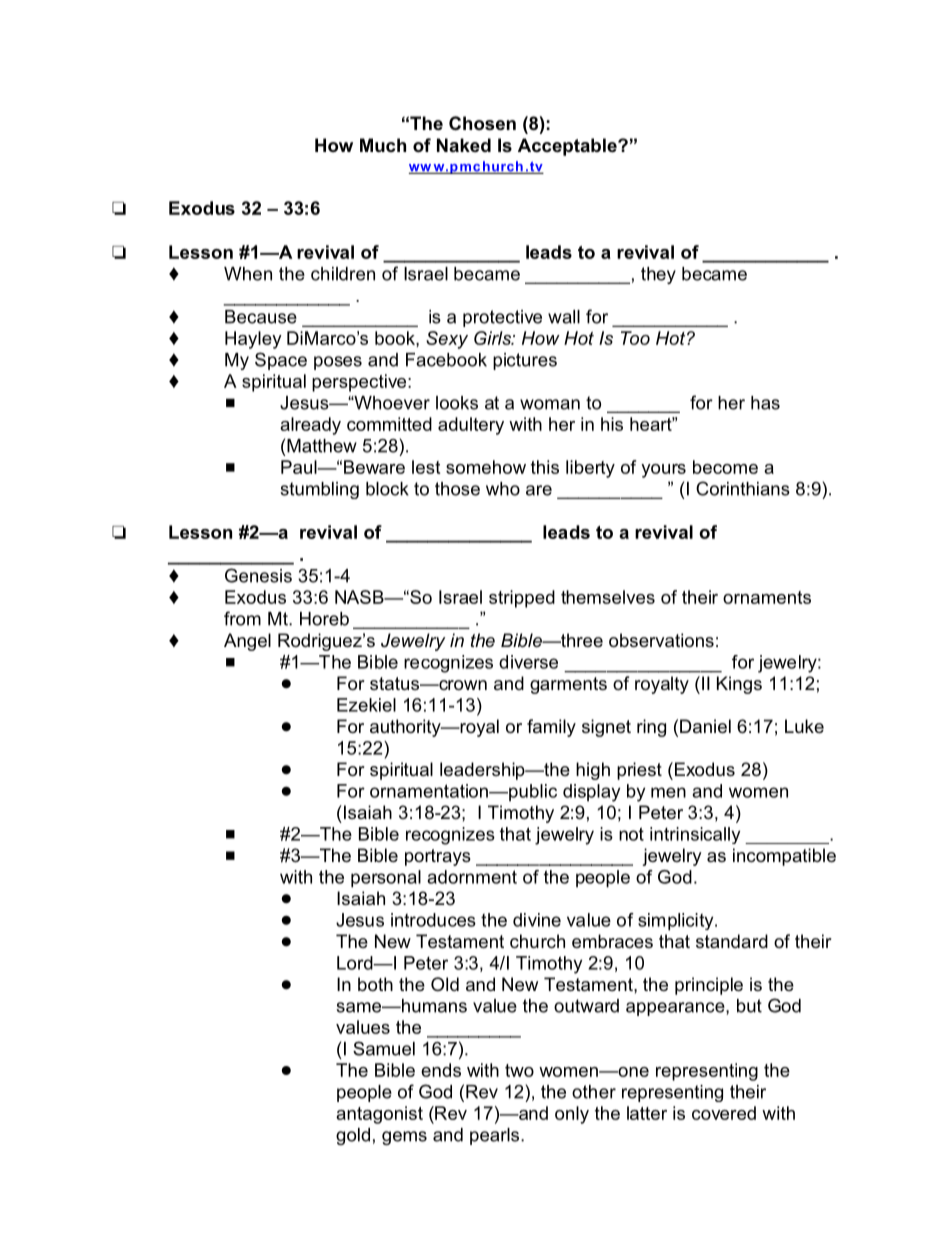  Describe the element at coordinates (550, 404) in the document. I see `woman` at that location.
